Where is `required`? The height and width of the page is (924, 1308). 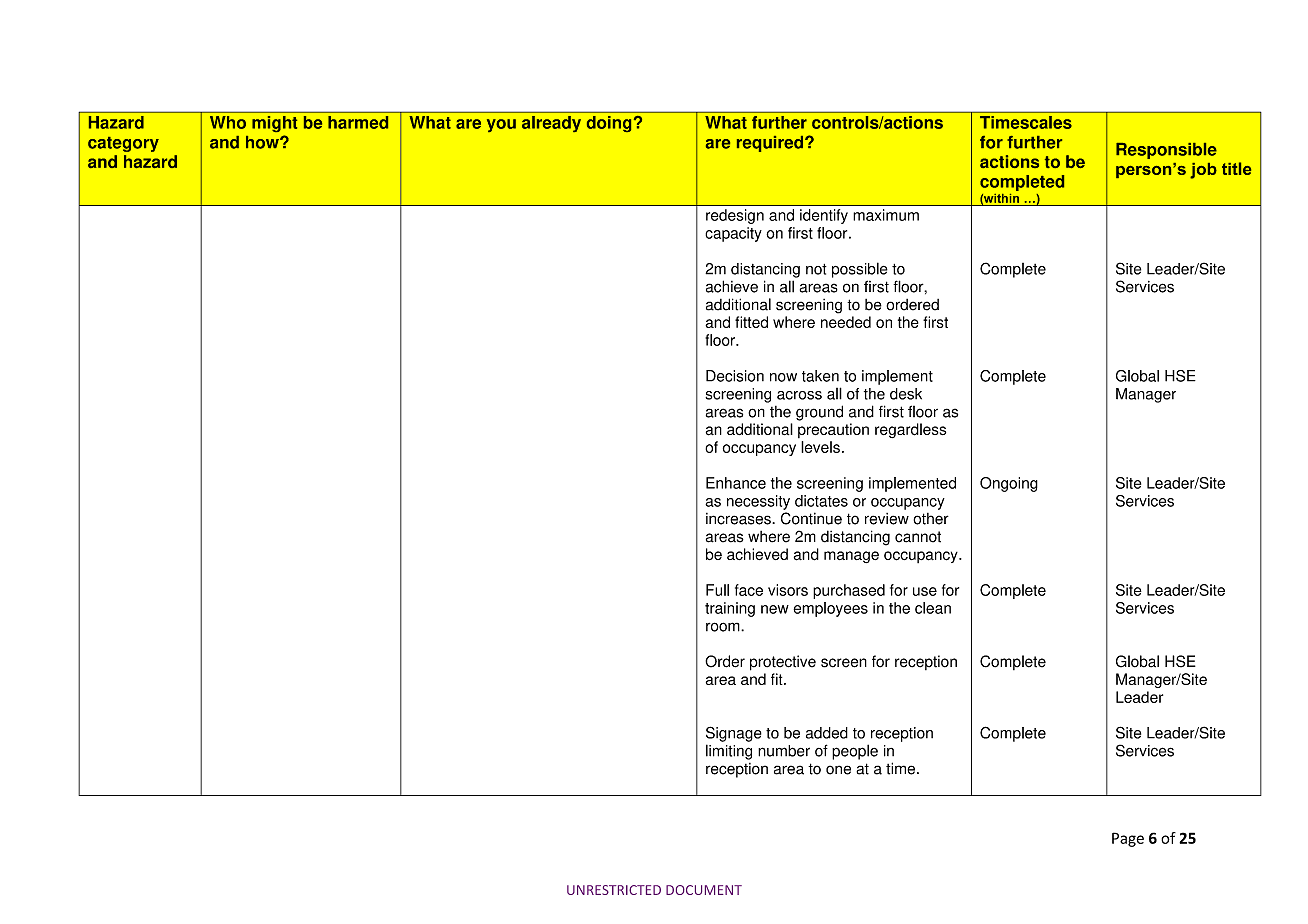
required is located at coordinates (770, 144).
